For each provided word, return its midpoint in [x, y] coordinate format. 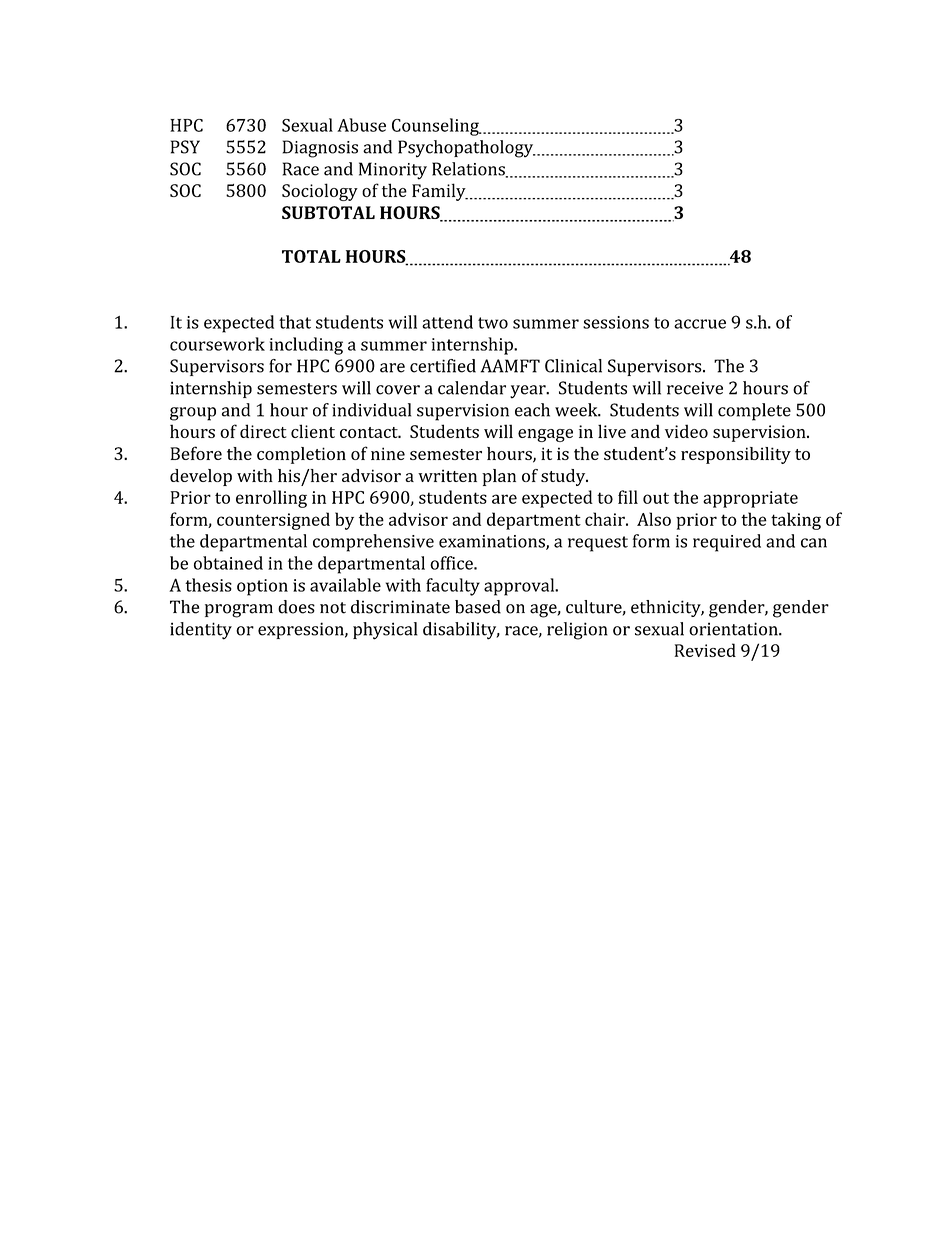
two [493, 323]
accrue [700, 324]
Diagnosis [320, 149]
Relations [469, 170]
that [295, 322]
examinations [493, 542]
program [239, 611]
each [532, 410]
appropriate [750, 499]
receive [695, 388]
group [193, 414]
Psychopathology [467, 149]
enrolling [271, 499]
